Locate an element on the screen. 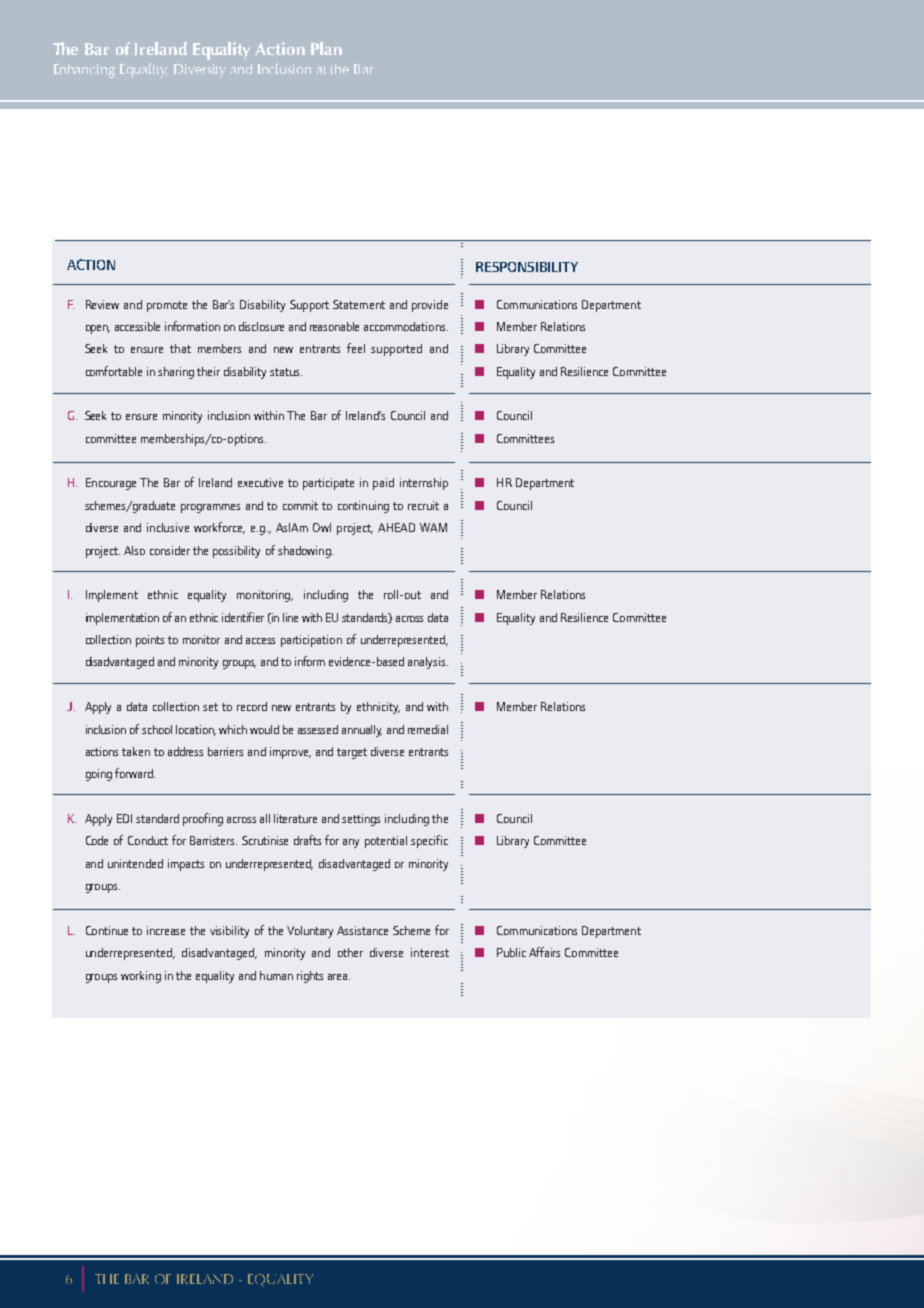  Owl is located at coordinates (322, 527).
